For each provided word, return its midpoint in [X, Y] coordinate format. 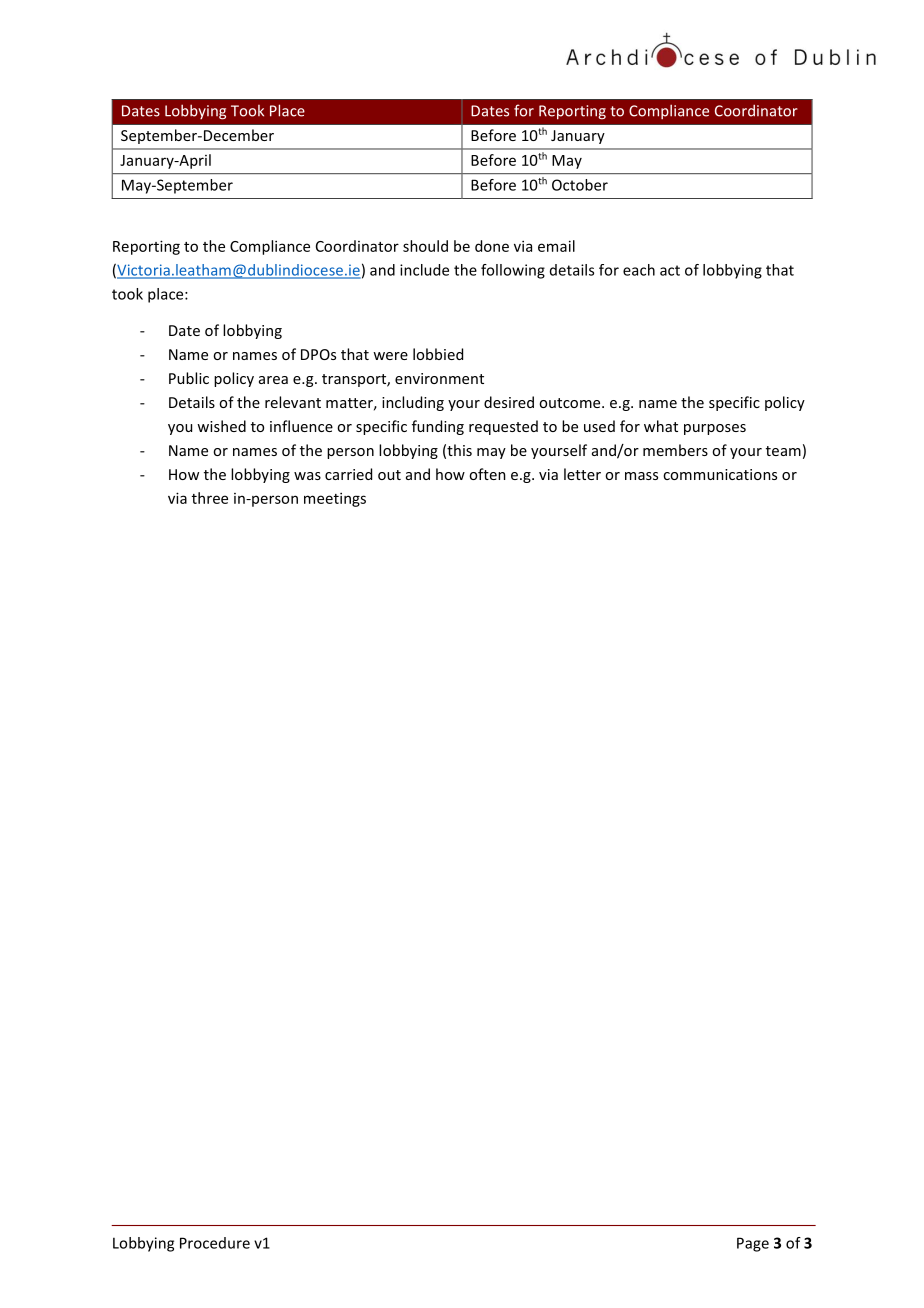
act [670, 270]
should [425, 246]
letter [582, 474]
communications [720, 474]
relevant [293, 402]
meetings [335, 499]
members [675, 450]
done [492, 246]
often [487, 474]
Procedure [215, 1243]
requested [503, 427]
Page [753, 1244]
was [307, 476]
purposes [715, 429]
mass [641, 476]
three [210, 498]
